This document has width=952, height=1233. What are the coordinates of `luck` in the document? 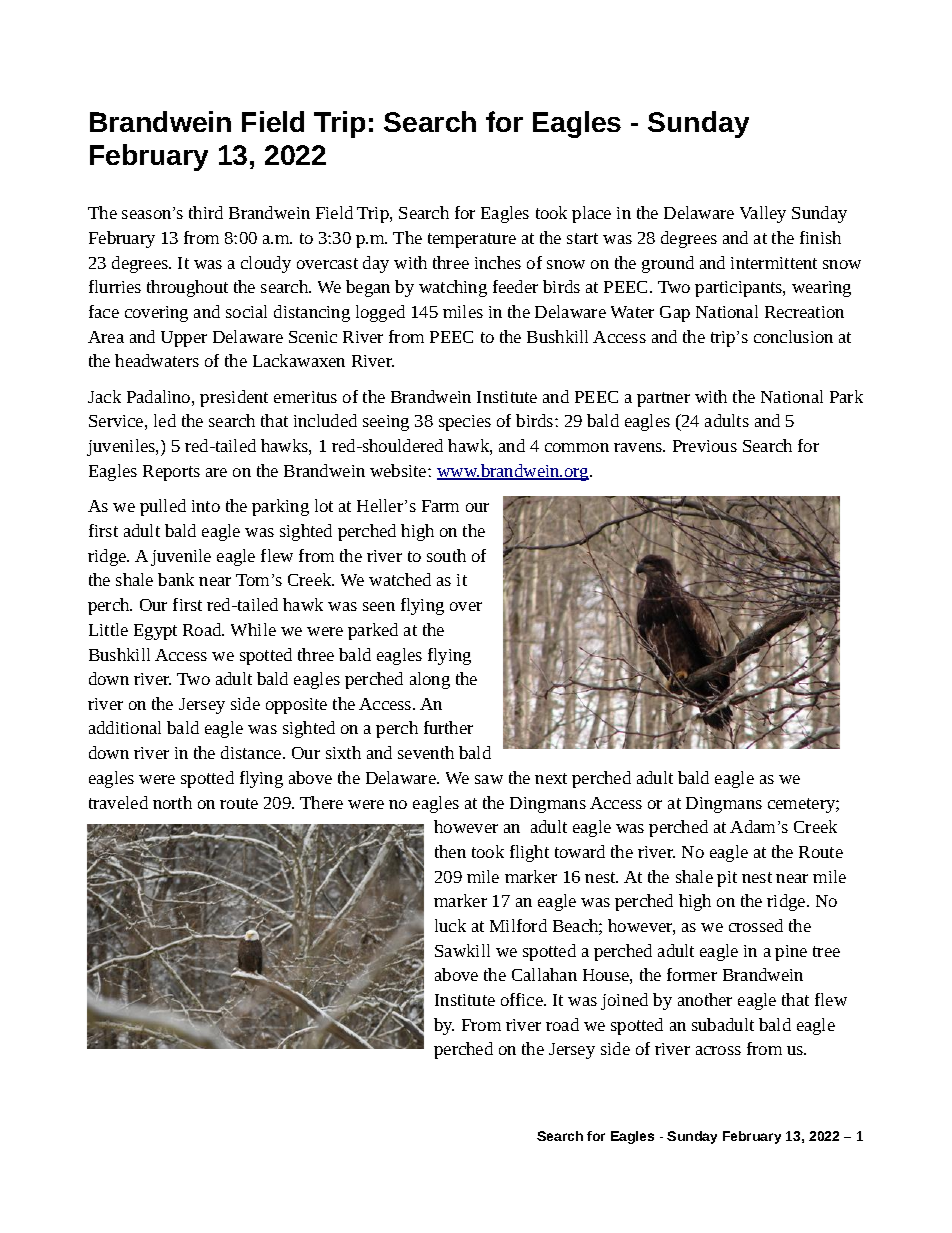 It's located at (450, 925).
